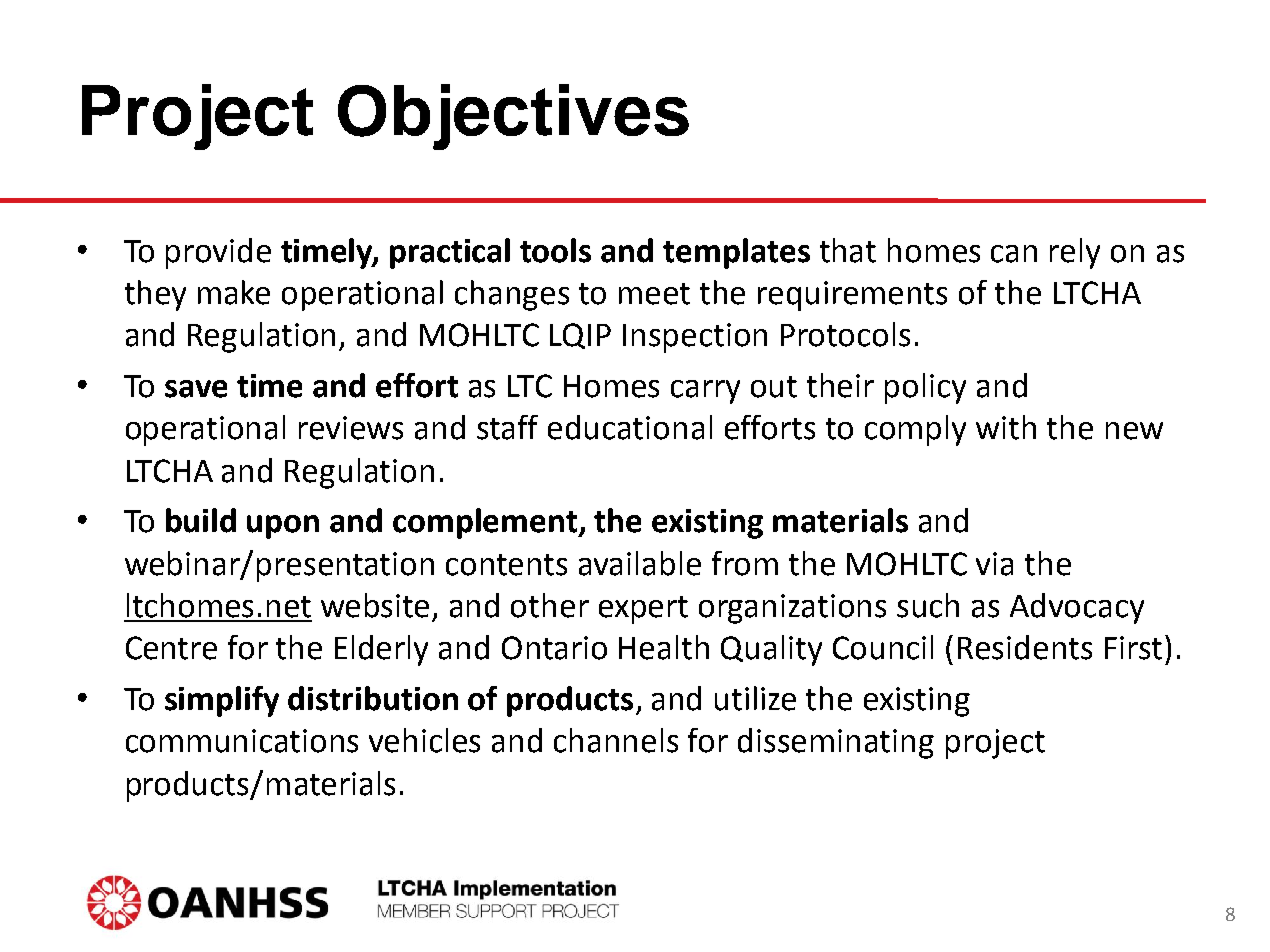 This page has width=1270, height=952. I want to click on can, so click(1014, 254).
